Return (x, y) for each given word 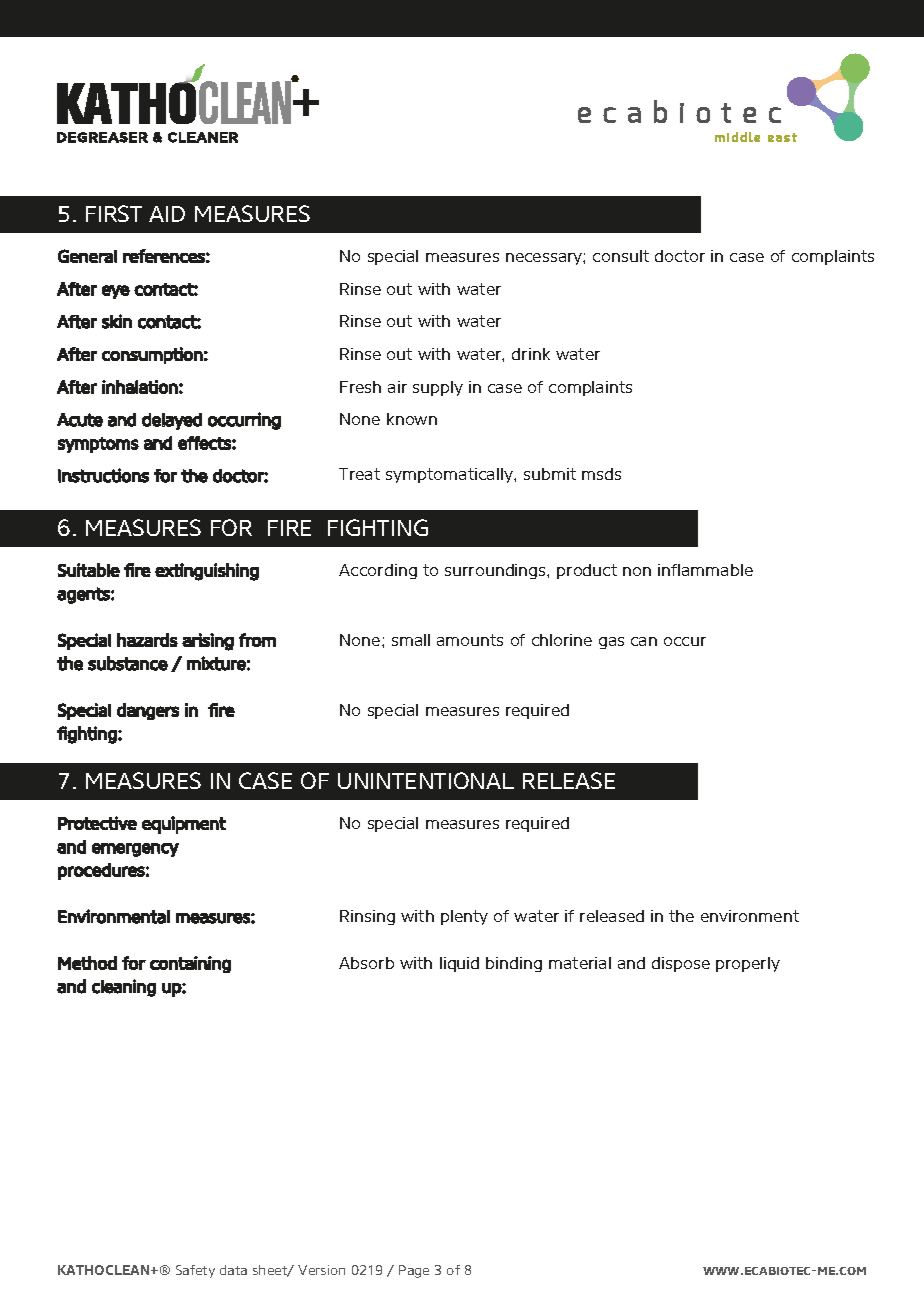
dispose (681, 964)
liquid (459, 964)
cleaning (124, 988)
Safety (195, 1271)
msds (601, 474)
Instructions (103, 475)
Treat (359, 474)
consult (621, 256)
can (644, 641)
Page (414, 1271)
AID (167, 214)
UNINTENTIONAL (426, 780)
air (397, 387)
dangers (148, 711)
